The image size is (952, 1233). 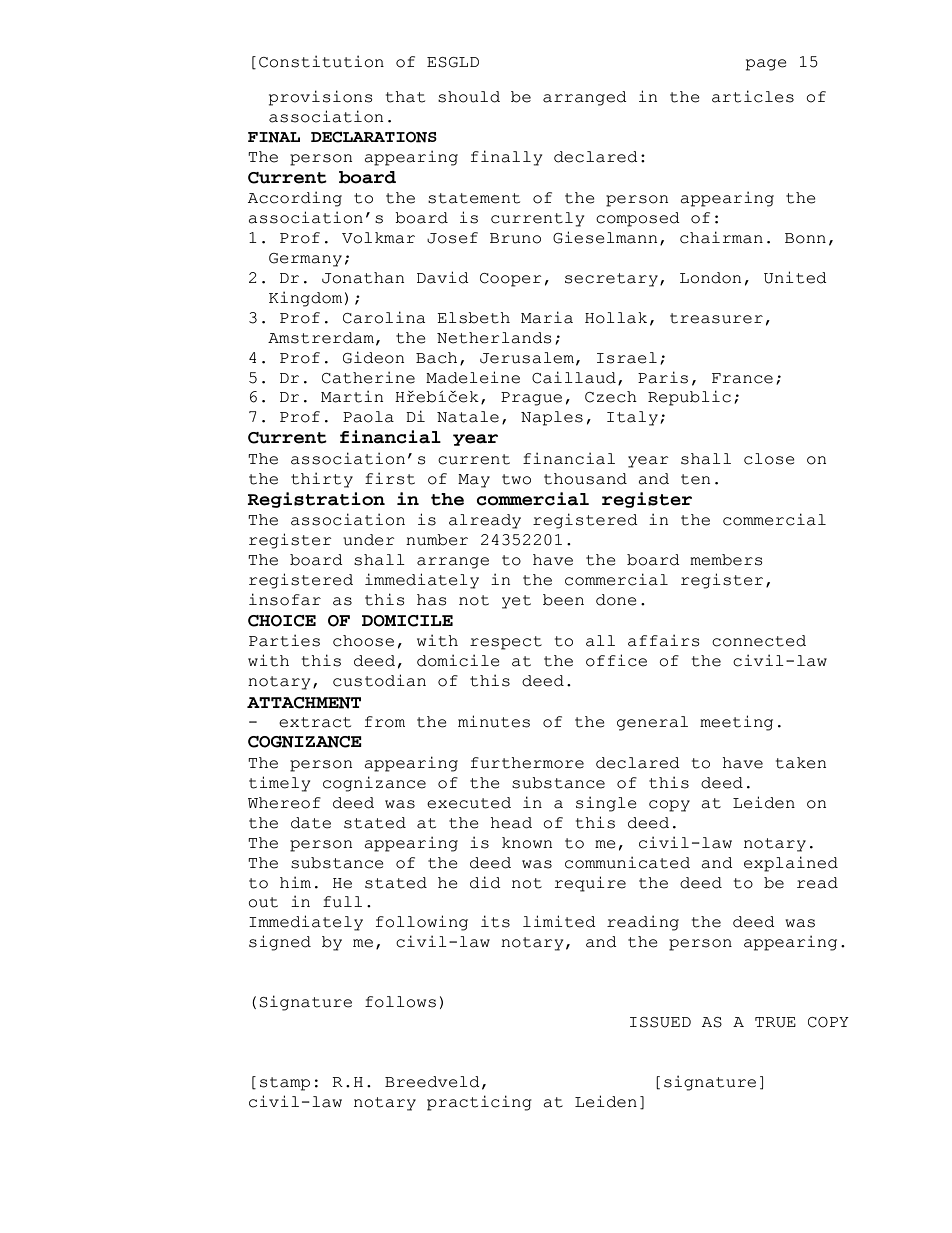 I want to click on articles, so click(x=753, y=96).
